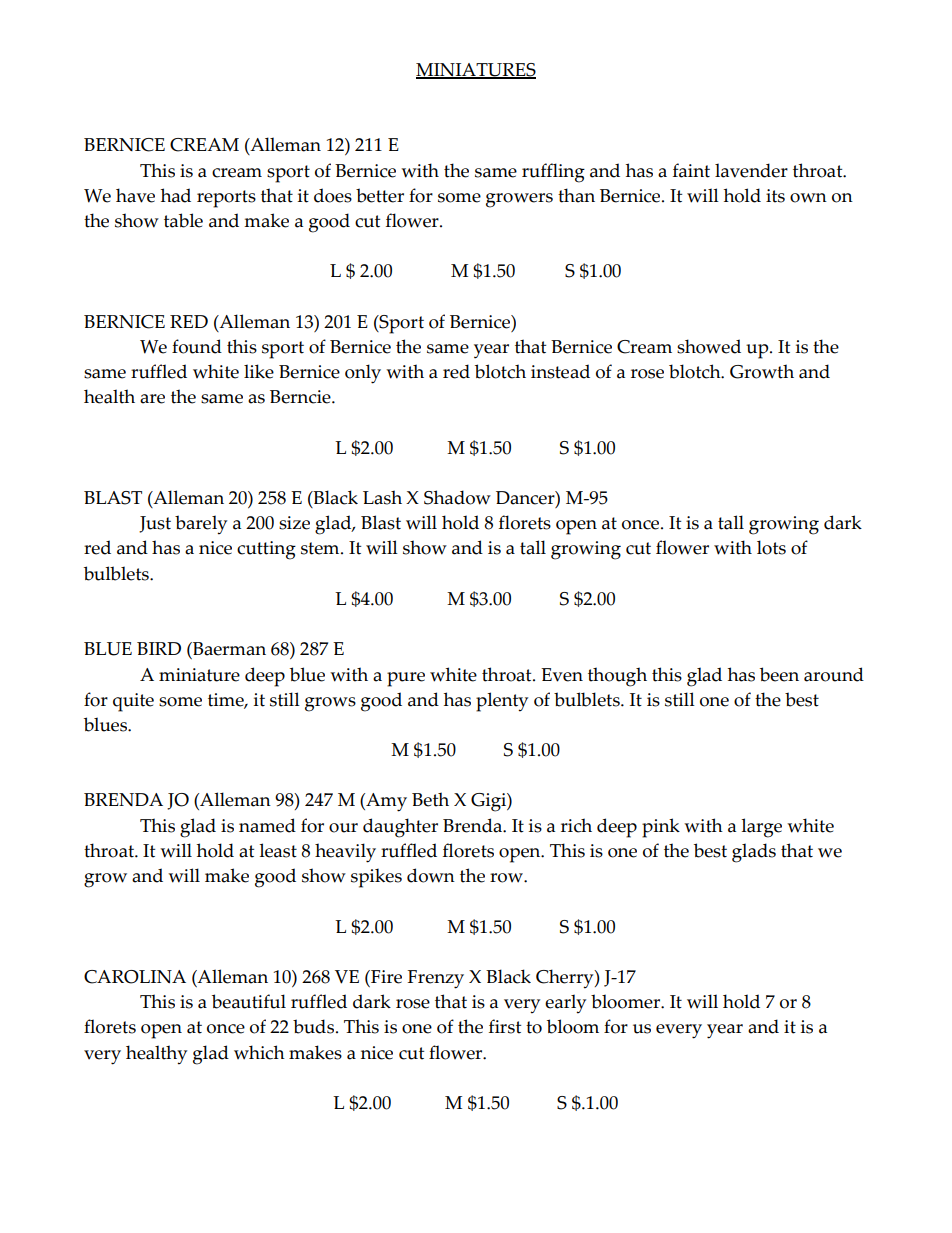  I want to click on reports, so click(226, 199).
